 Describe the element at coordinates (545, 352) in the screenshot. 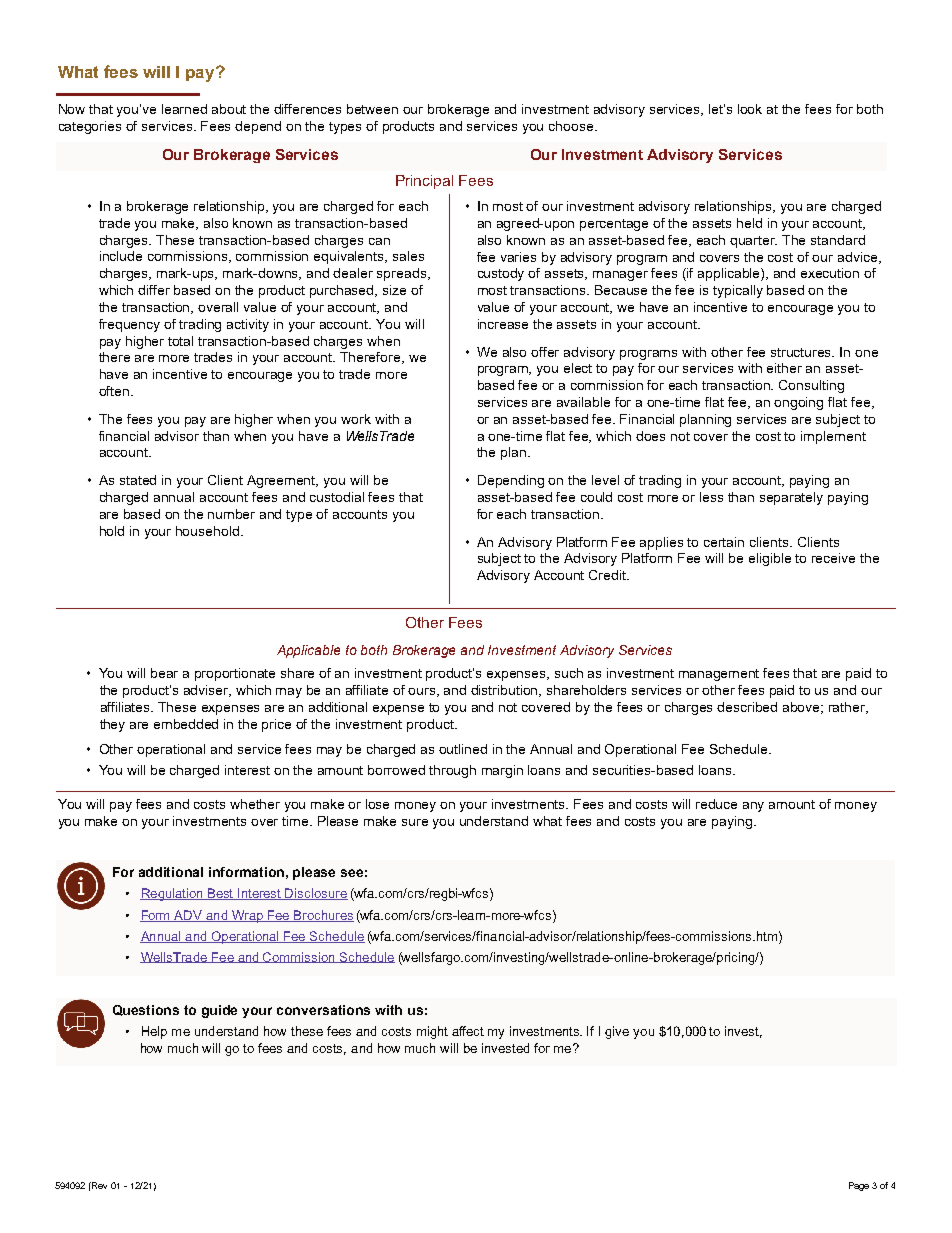

I see `offer` at that location.
